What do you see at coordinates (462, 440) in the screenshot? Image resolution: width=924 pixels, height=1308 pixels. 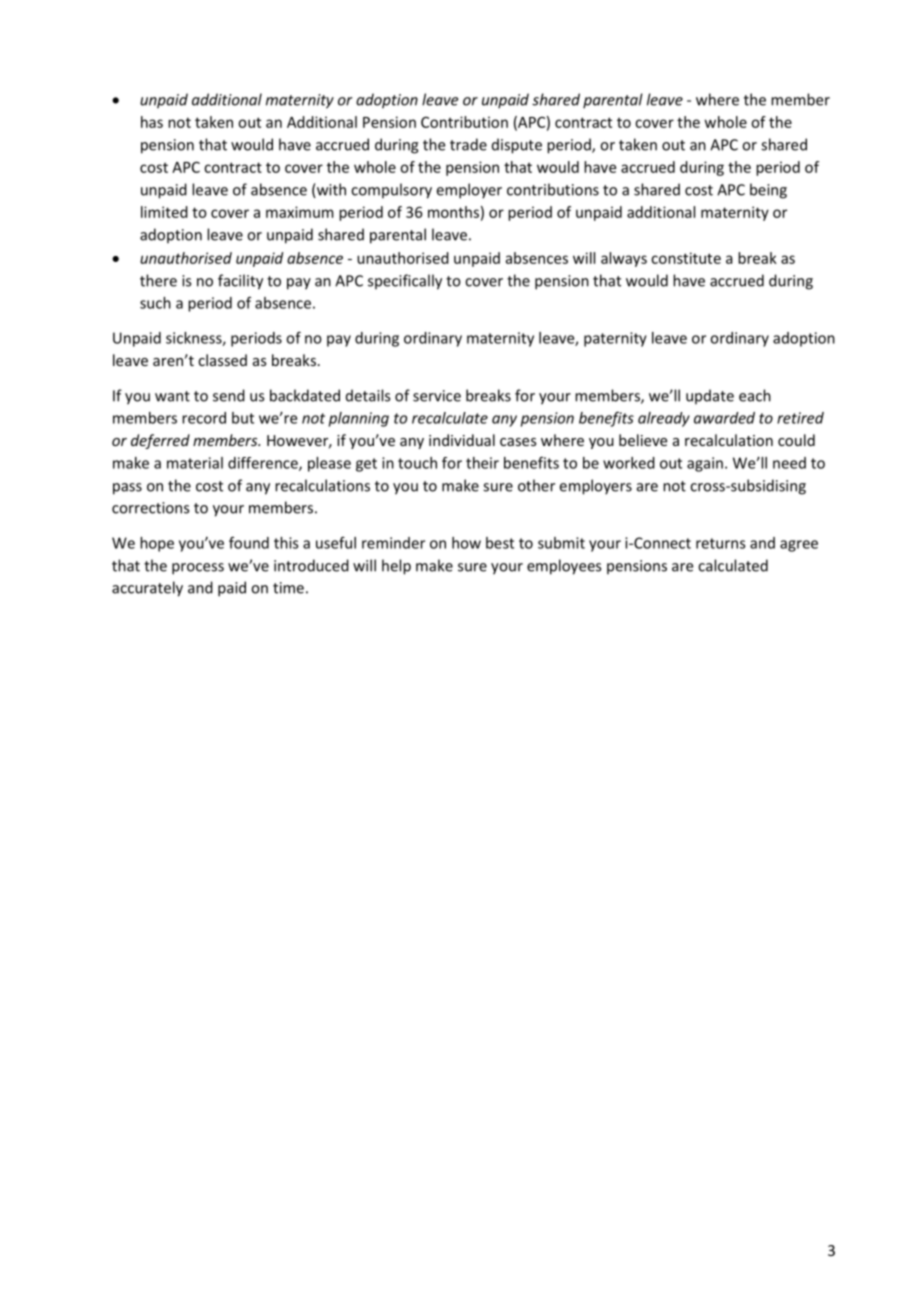 I see `individual` at bounding box center [462, 440].
